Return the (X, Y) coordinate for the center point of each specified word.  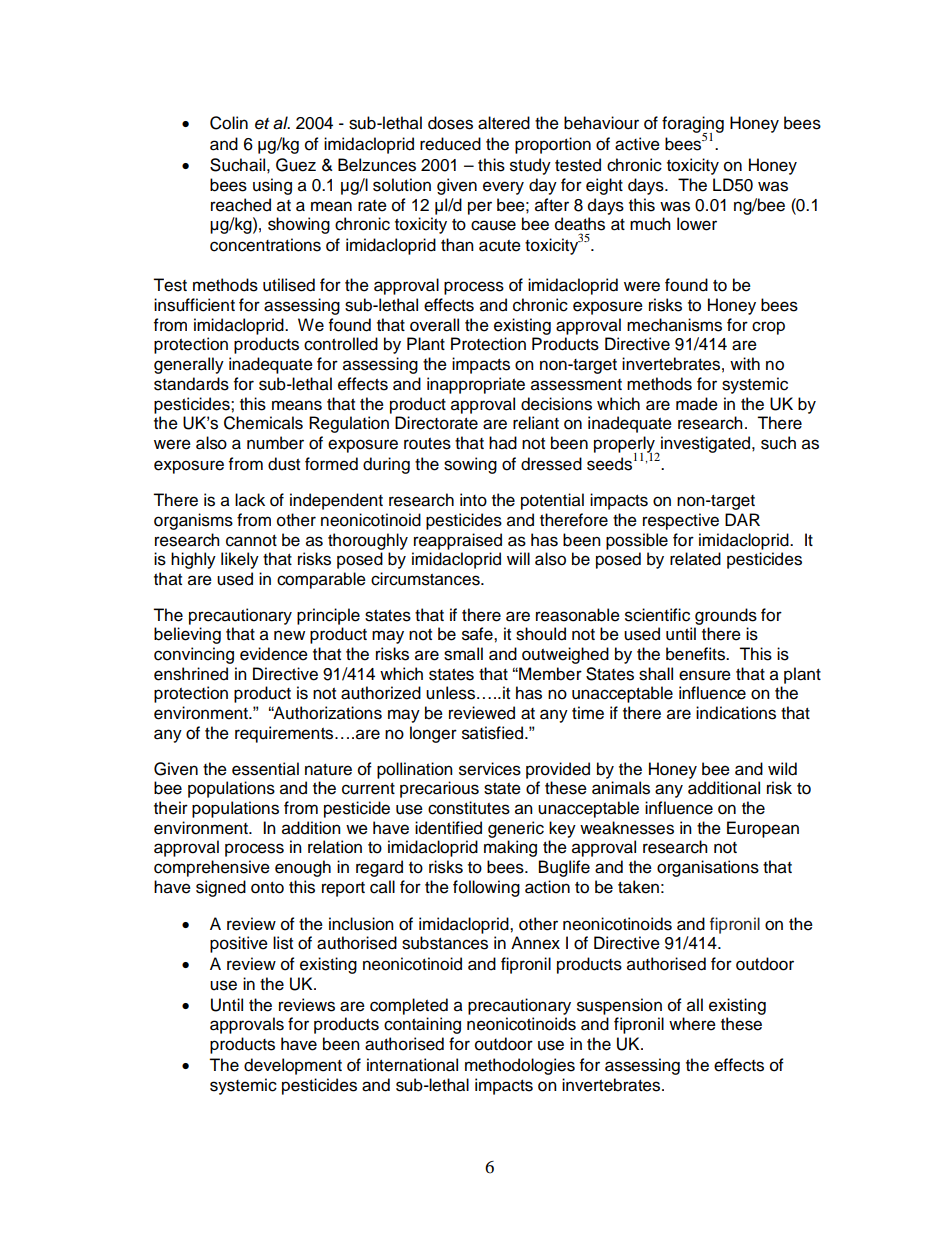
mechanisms (674, 325)
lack (250, 500)
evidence (274, 654)
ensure (705, 675)
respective (681, 521)
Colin (229, 123)
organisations (708, 868)
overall (434, 325)
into (473, 500)
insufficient (194, 305)
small (463, 654)
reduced (450, 144)
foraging (693, 125)
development (293, 1066)
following (486, 888)
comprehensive (212, 868)
